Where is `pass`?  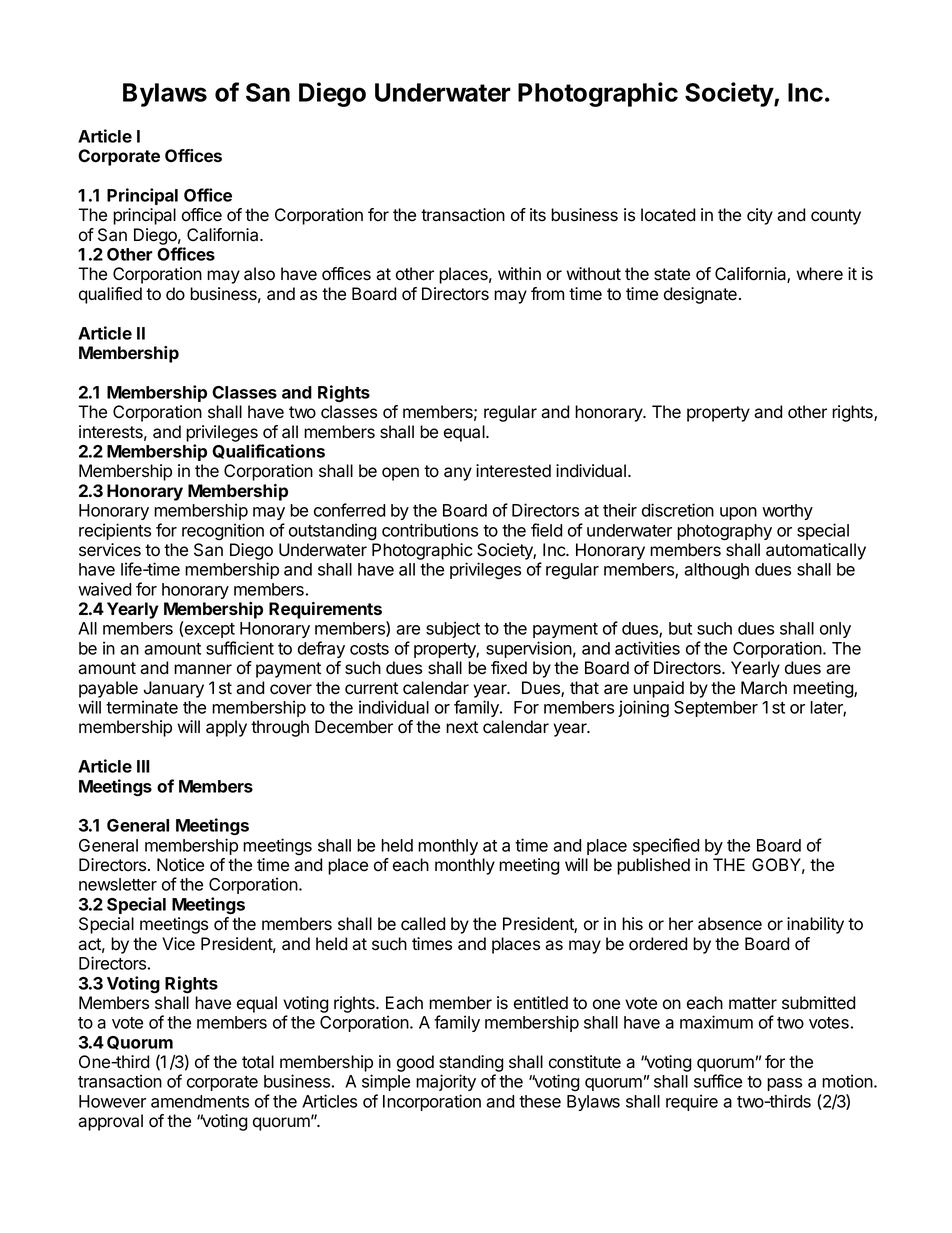
pass is located at coordinates (784, 1084).
